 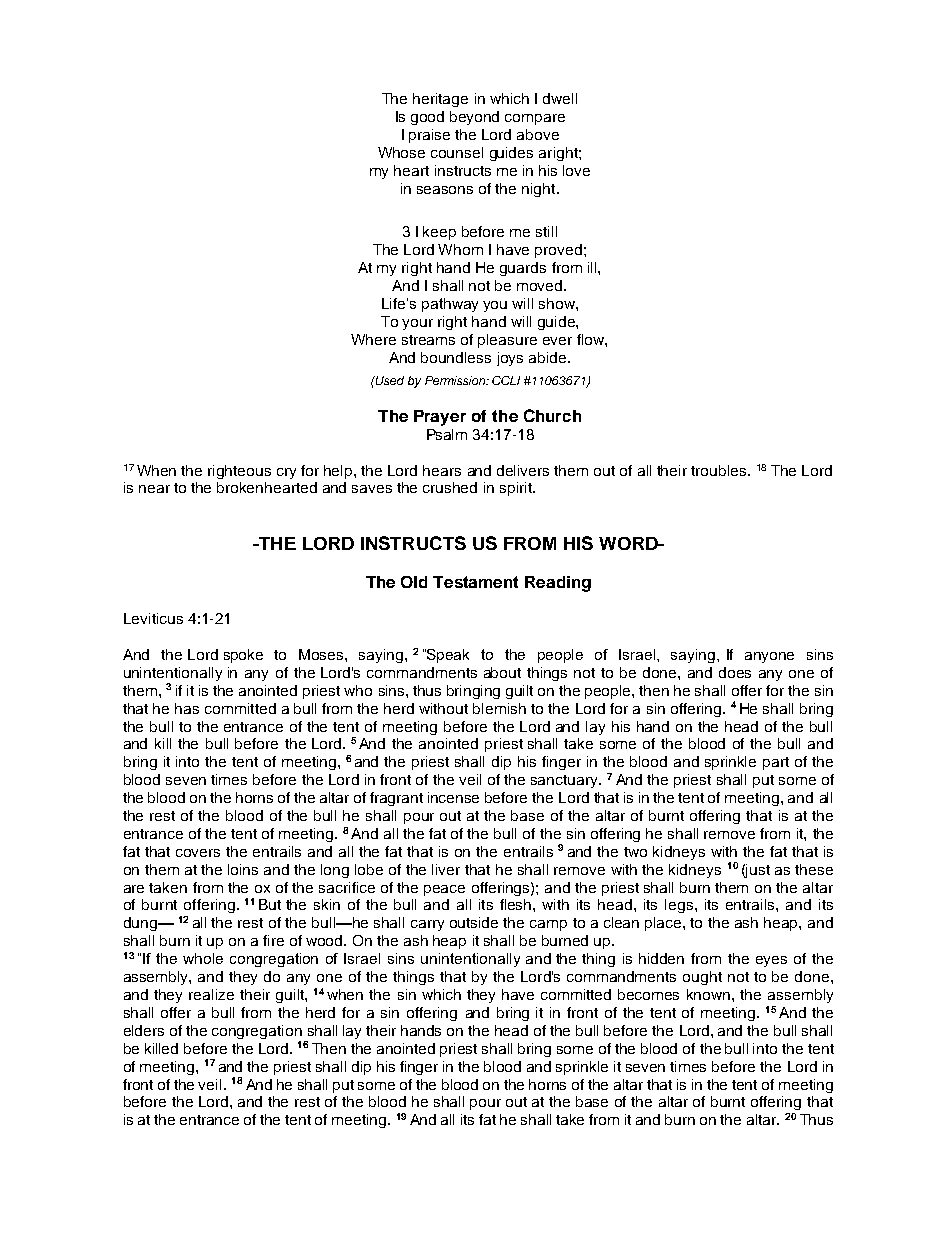 I want to click on known, so click(x=710, y=994).
